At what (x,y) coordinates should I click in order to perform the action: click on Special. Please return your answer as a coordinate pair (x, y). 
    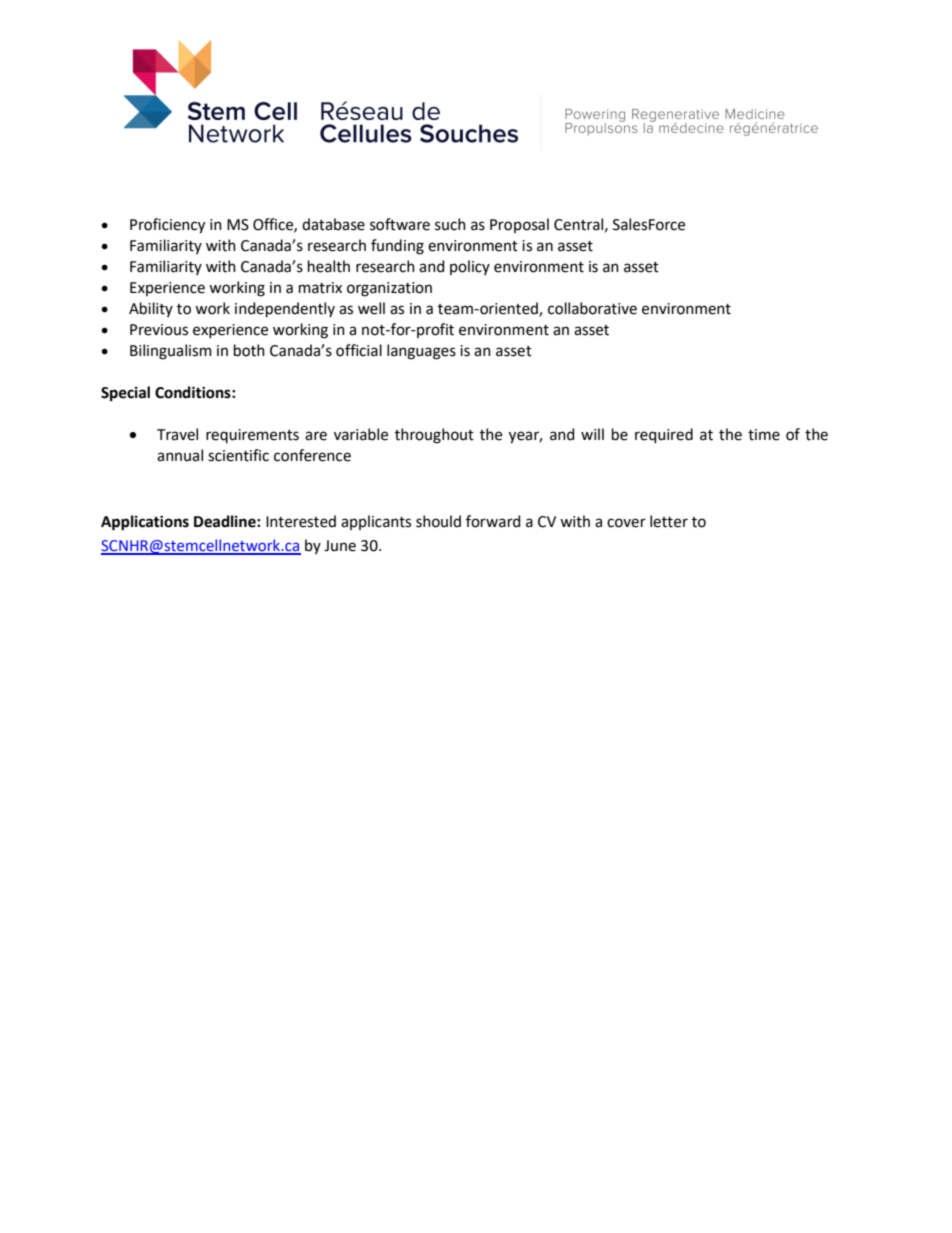
    Looking at the image, I should click on (125, 393).
